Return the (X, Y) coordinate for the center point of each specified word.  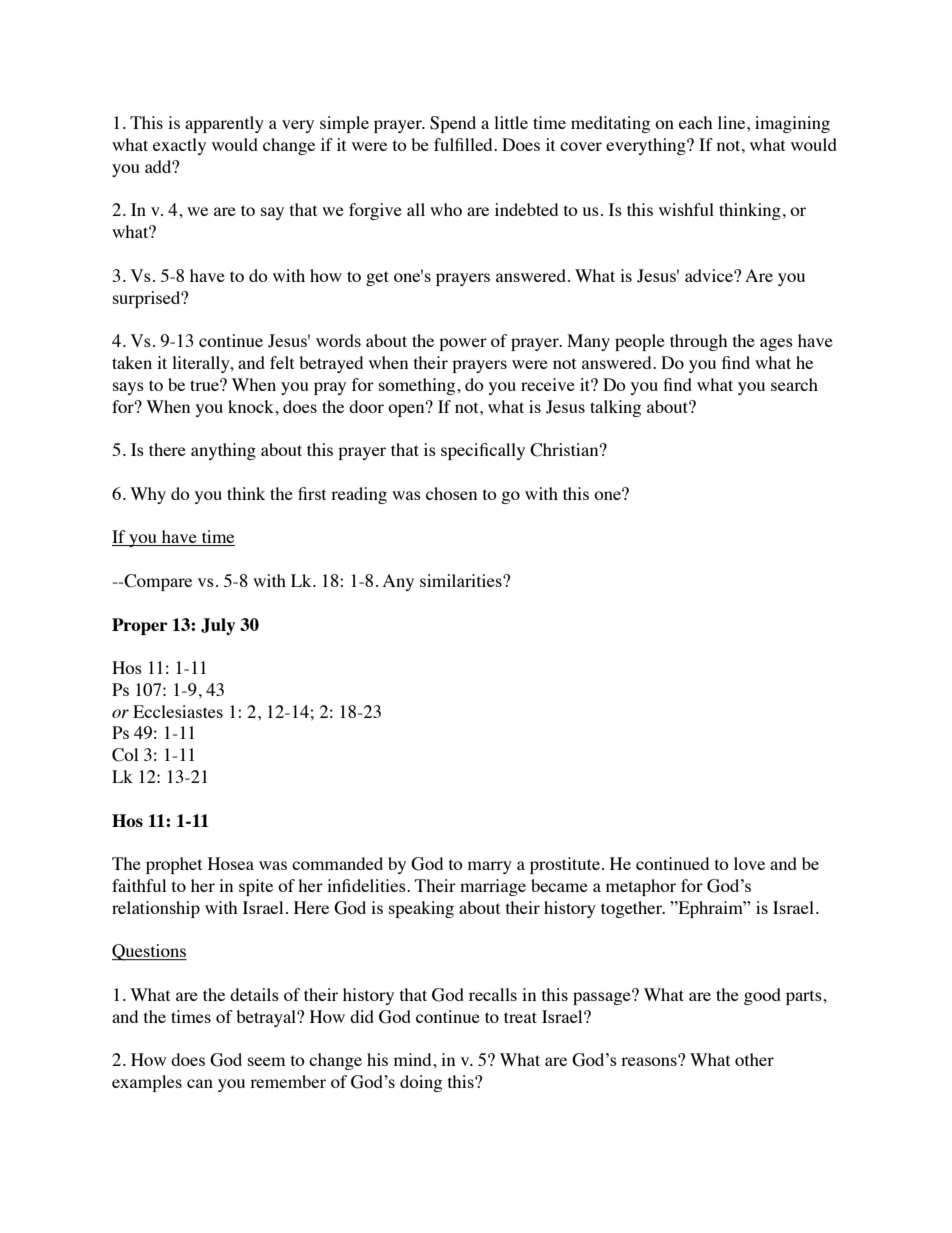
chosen (451, 493)
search (794, 384)
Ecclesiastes (178, 711)
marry (490, 867)
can (200, 1083)
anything (223, 451)
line (733, 122)
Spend (453, 124)
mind (414, 1059)
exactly (179, 146)
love (749, 863)
